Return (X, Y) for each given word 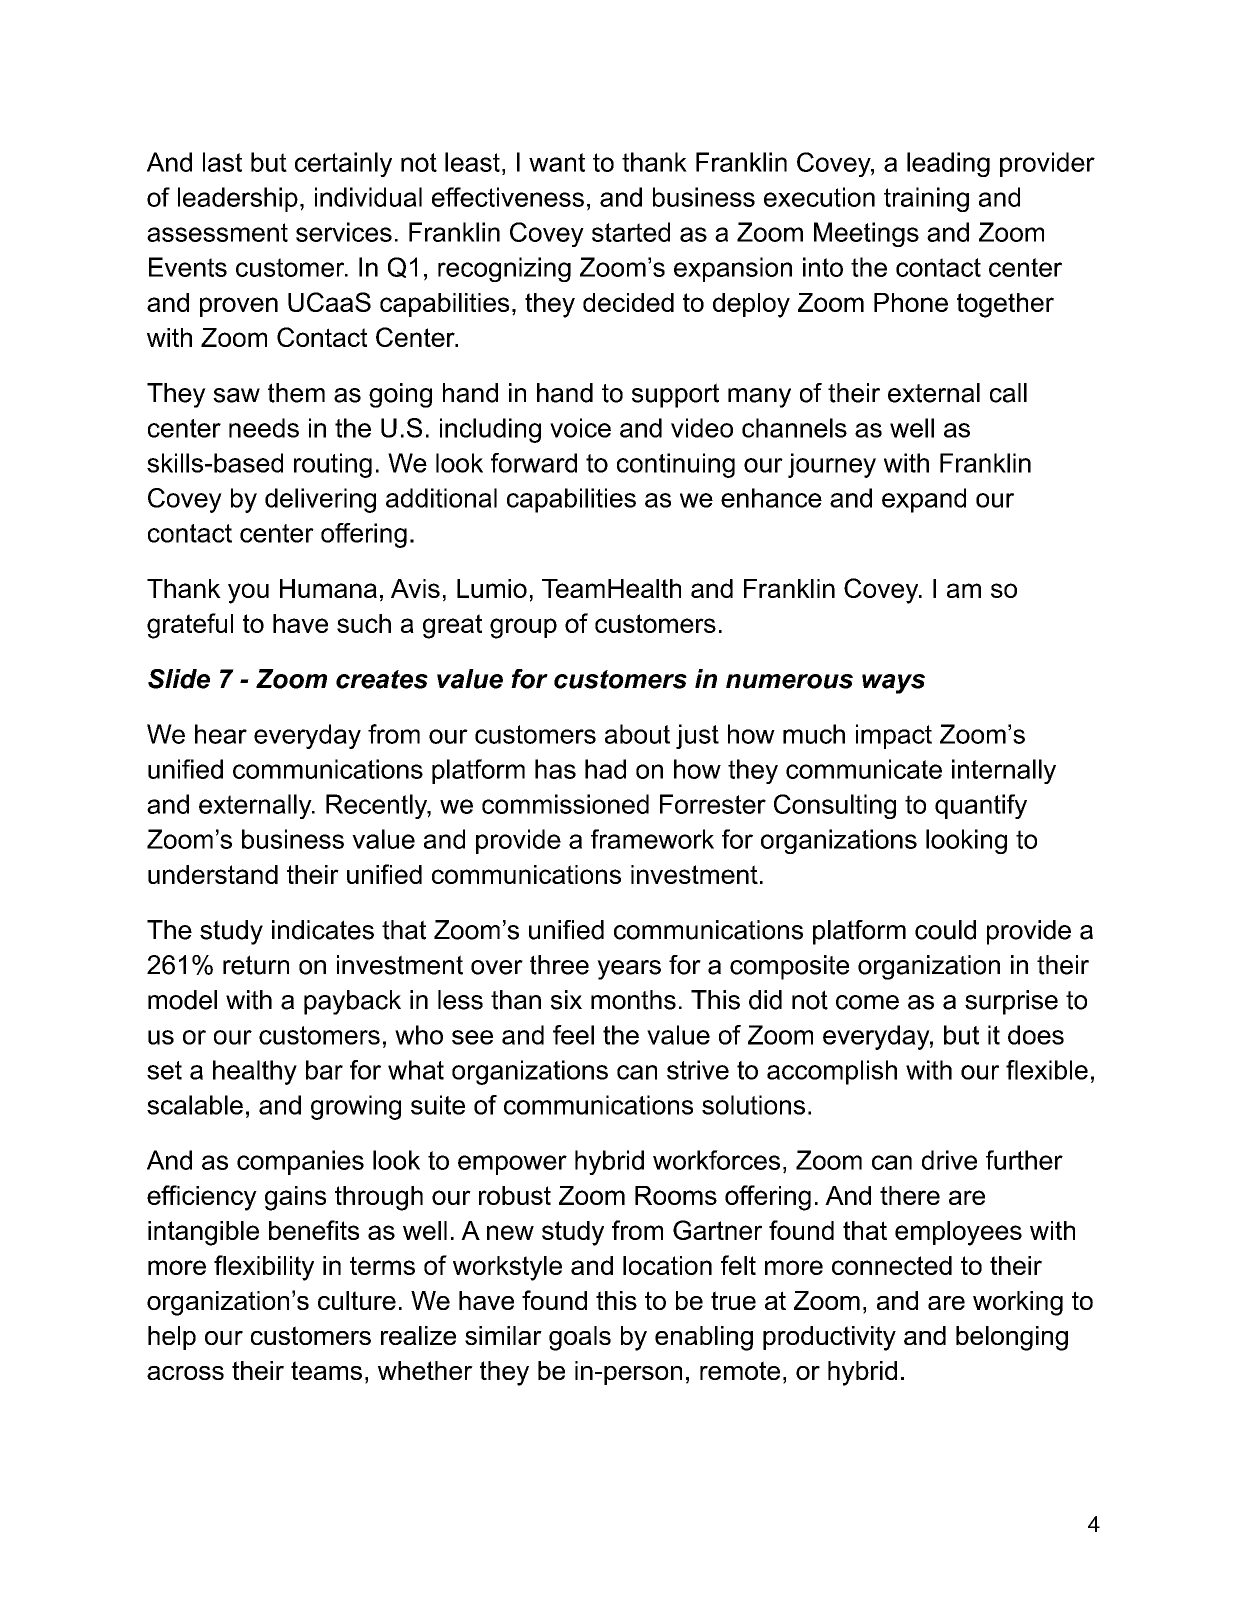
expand (924, 500)
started (631, 232)
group (523, 628)
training (926, 199)
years (629, 970)
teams (326, 1370)
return (256, 965)
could (945, 930)
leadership (238, 199)
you (248, 593)
